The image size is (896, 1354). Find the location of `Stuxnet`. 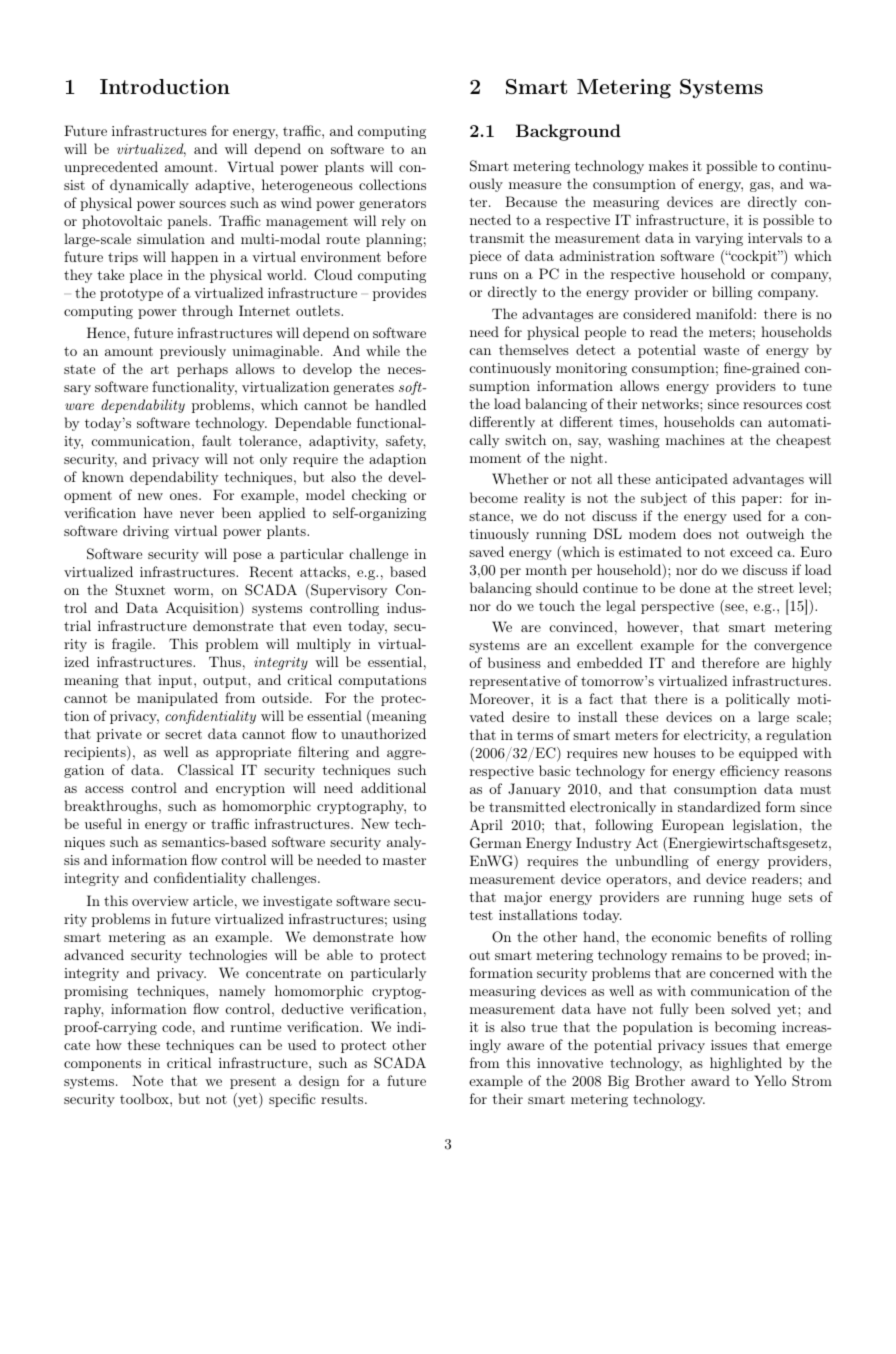

Stuxnet is located at coordinates (140, 590).
